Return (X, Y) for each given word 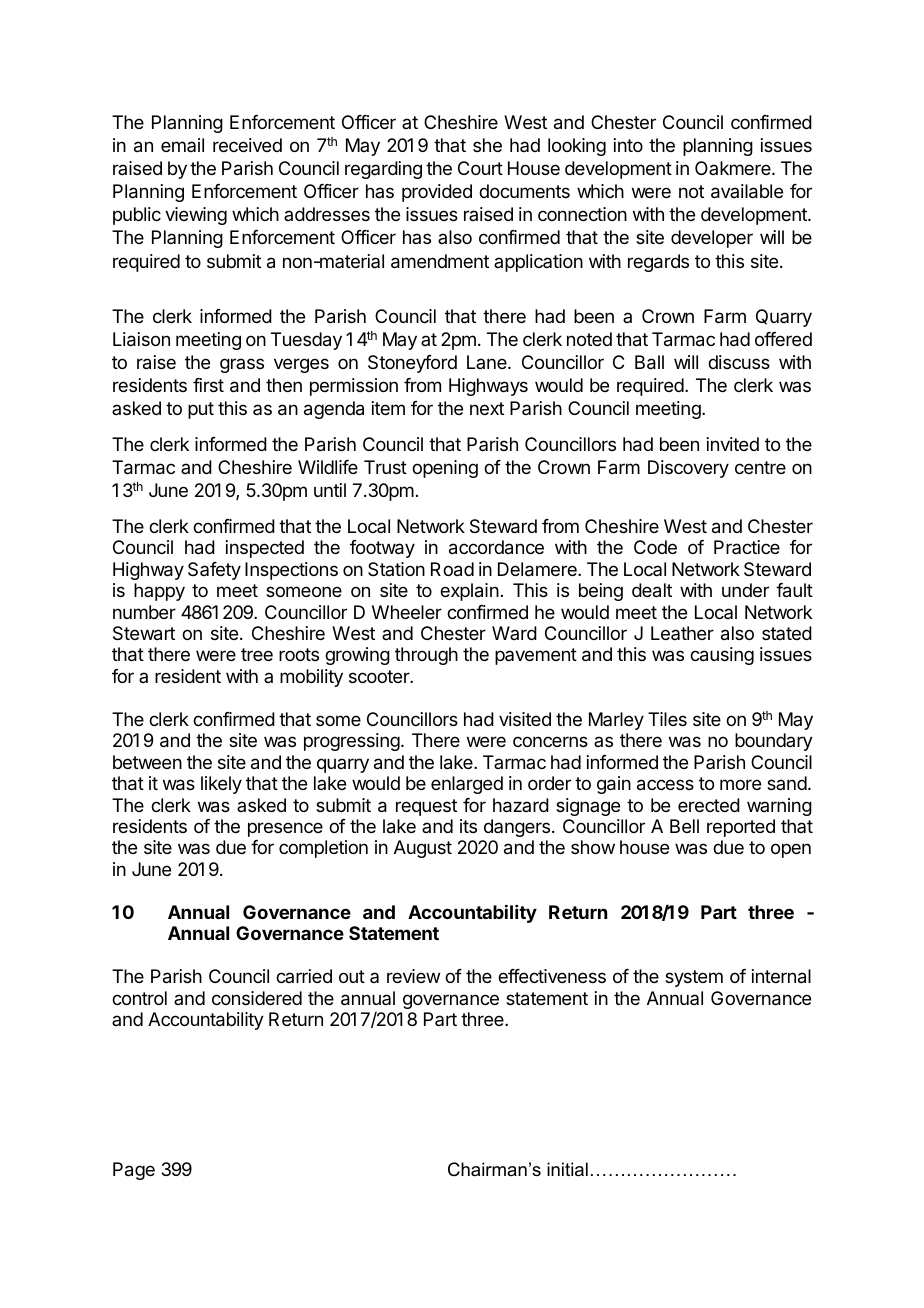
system (694, 978)
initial (567, 1169)
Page (134, 1171)
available (747, 191)
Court (480, 168)
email (182, 145)
